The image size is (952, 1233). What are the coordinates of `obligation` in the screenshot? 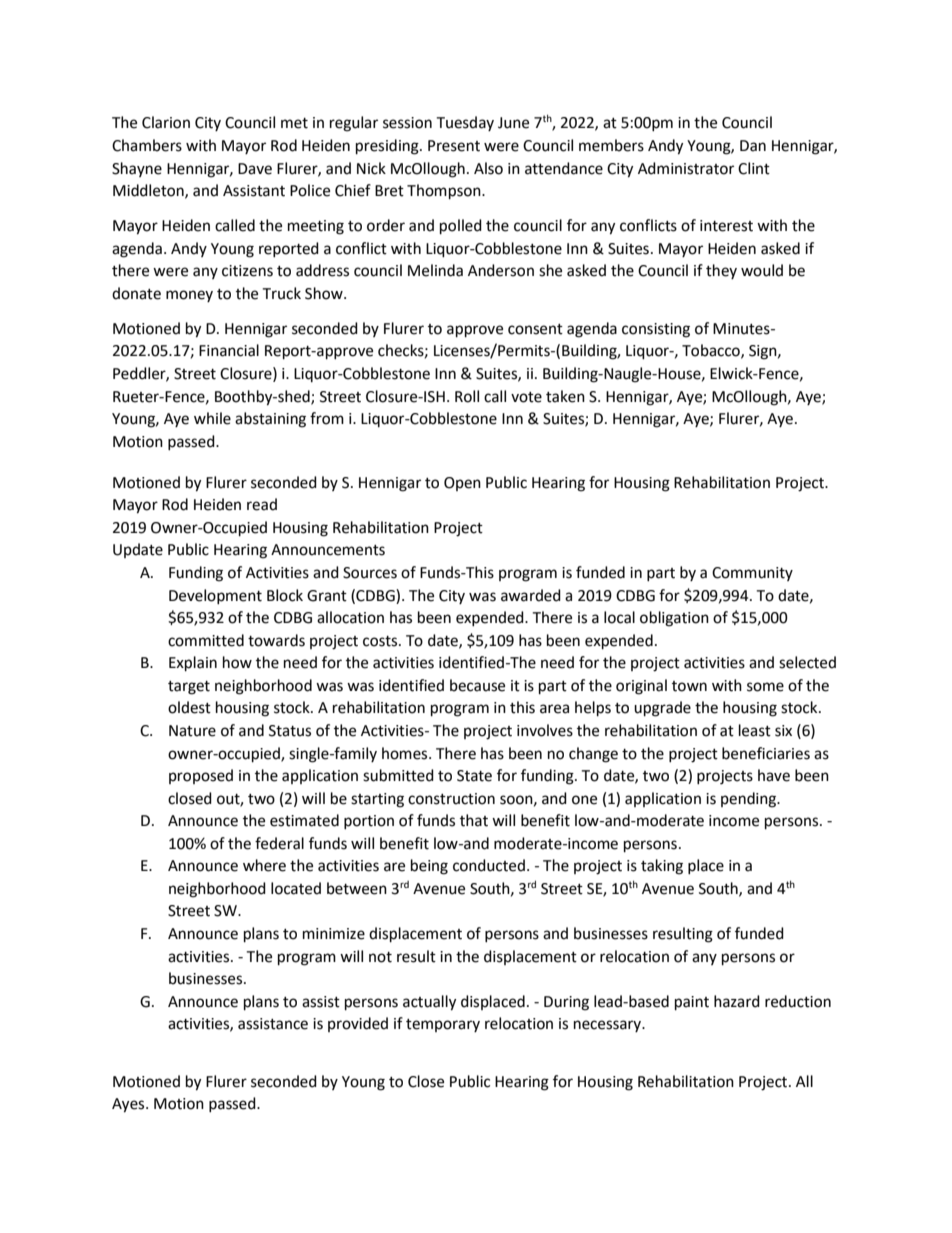 It's located at (674, 619).
